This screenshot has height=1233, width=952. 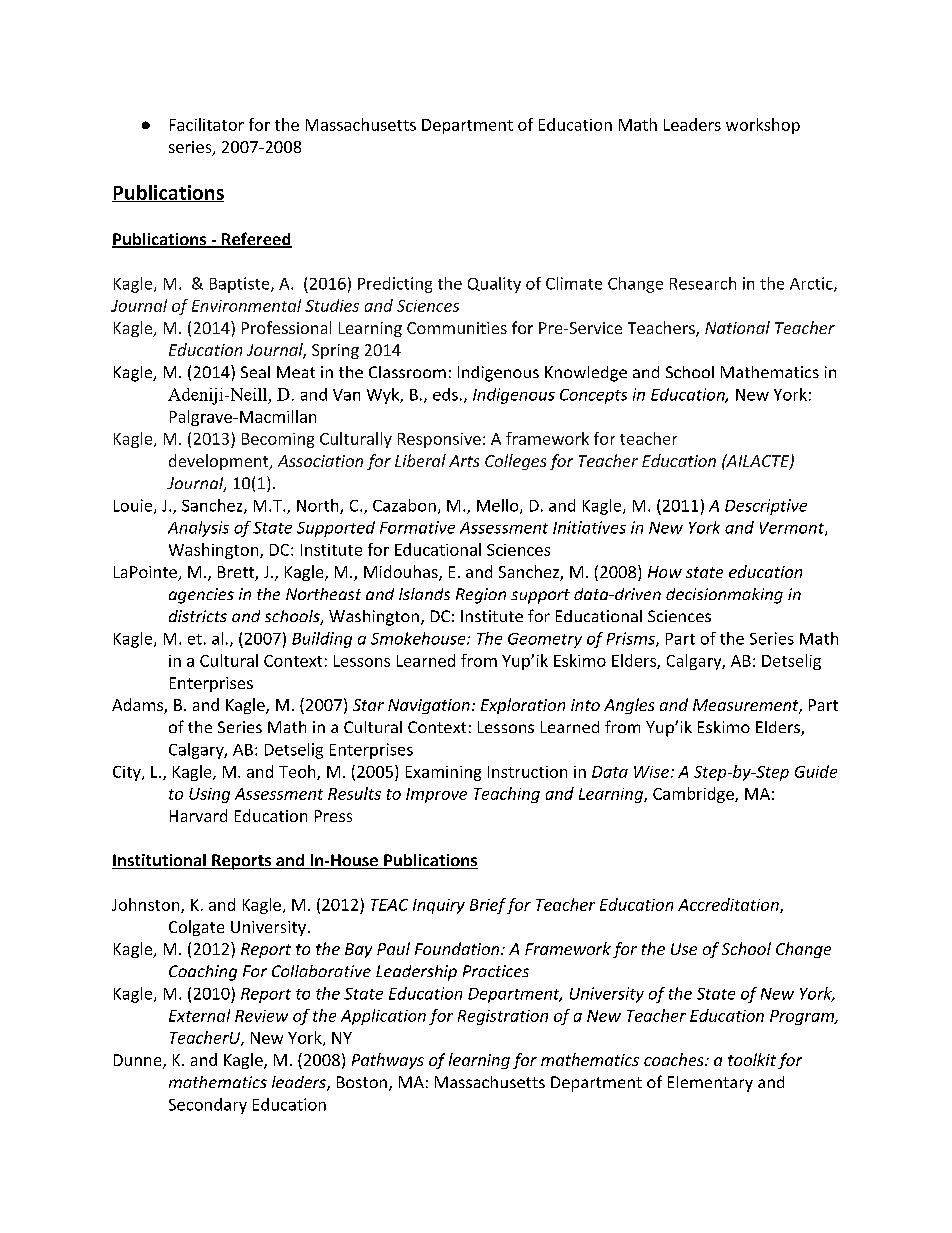 I want to click on Secondary, so click(x=208, y=1106).
